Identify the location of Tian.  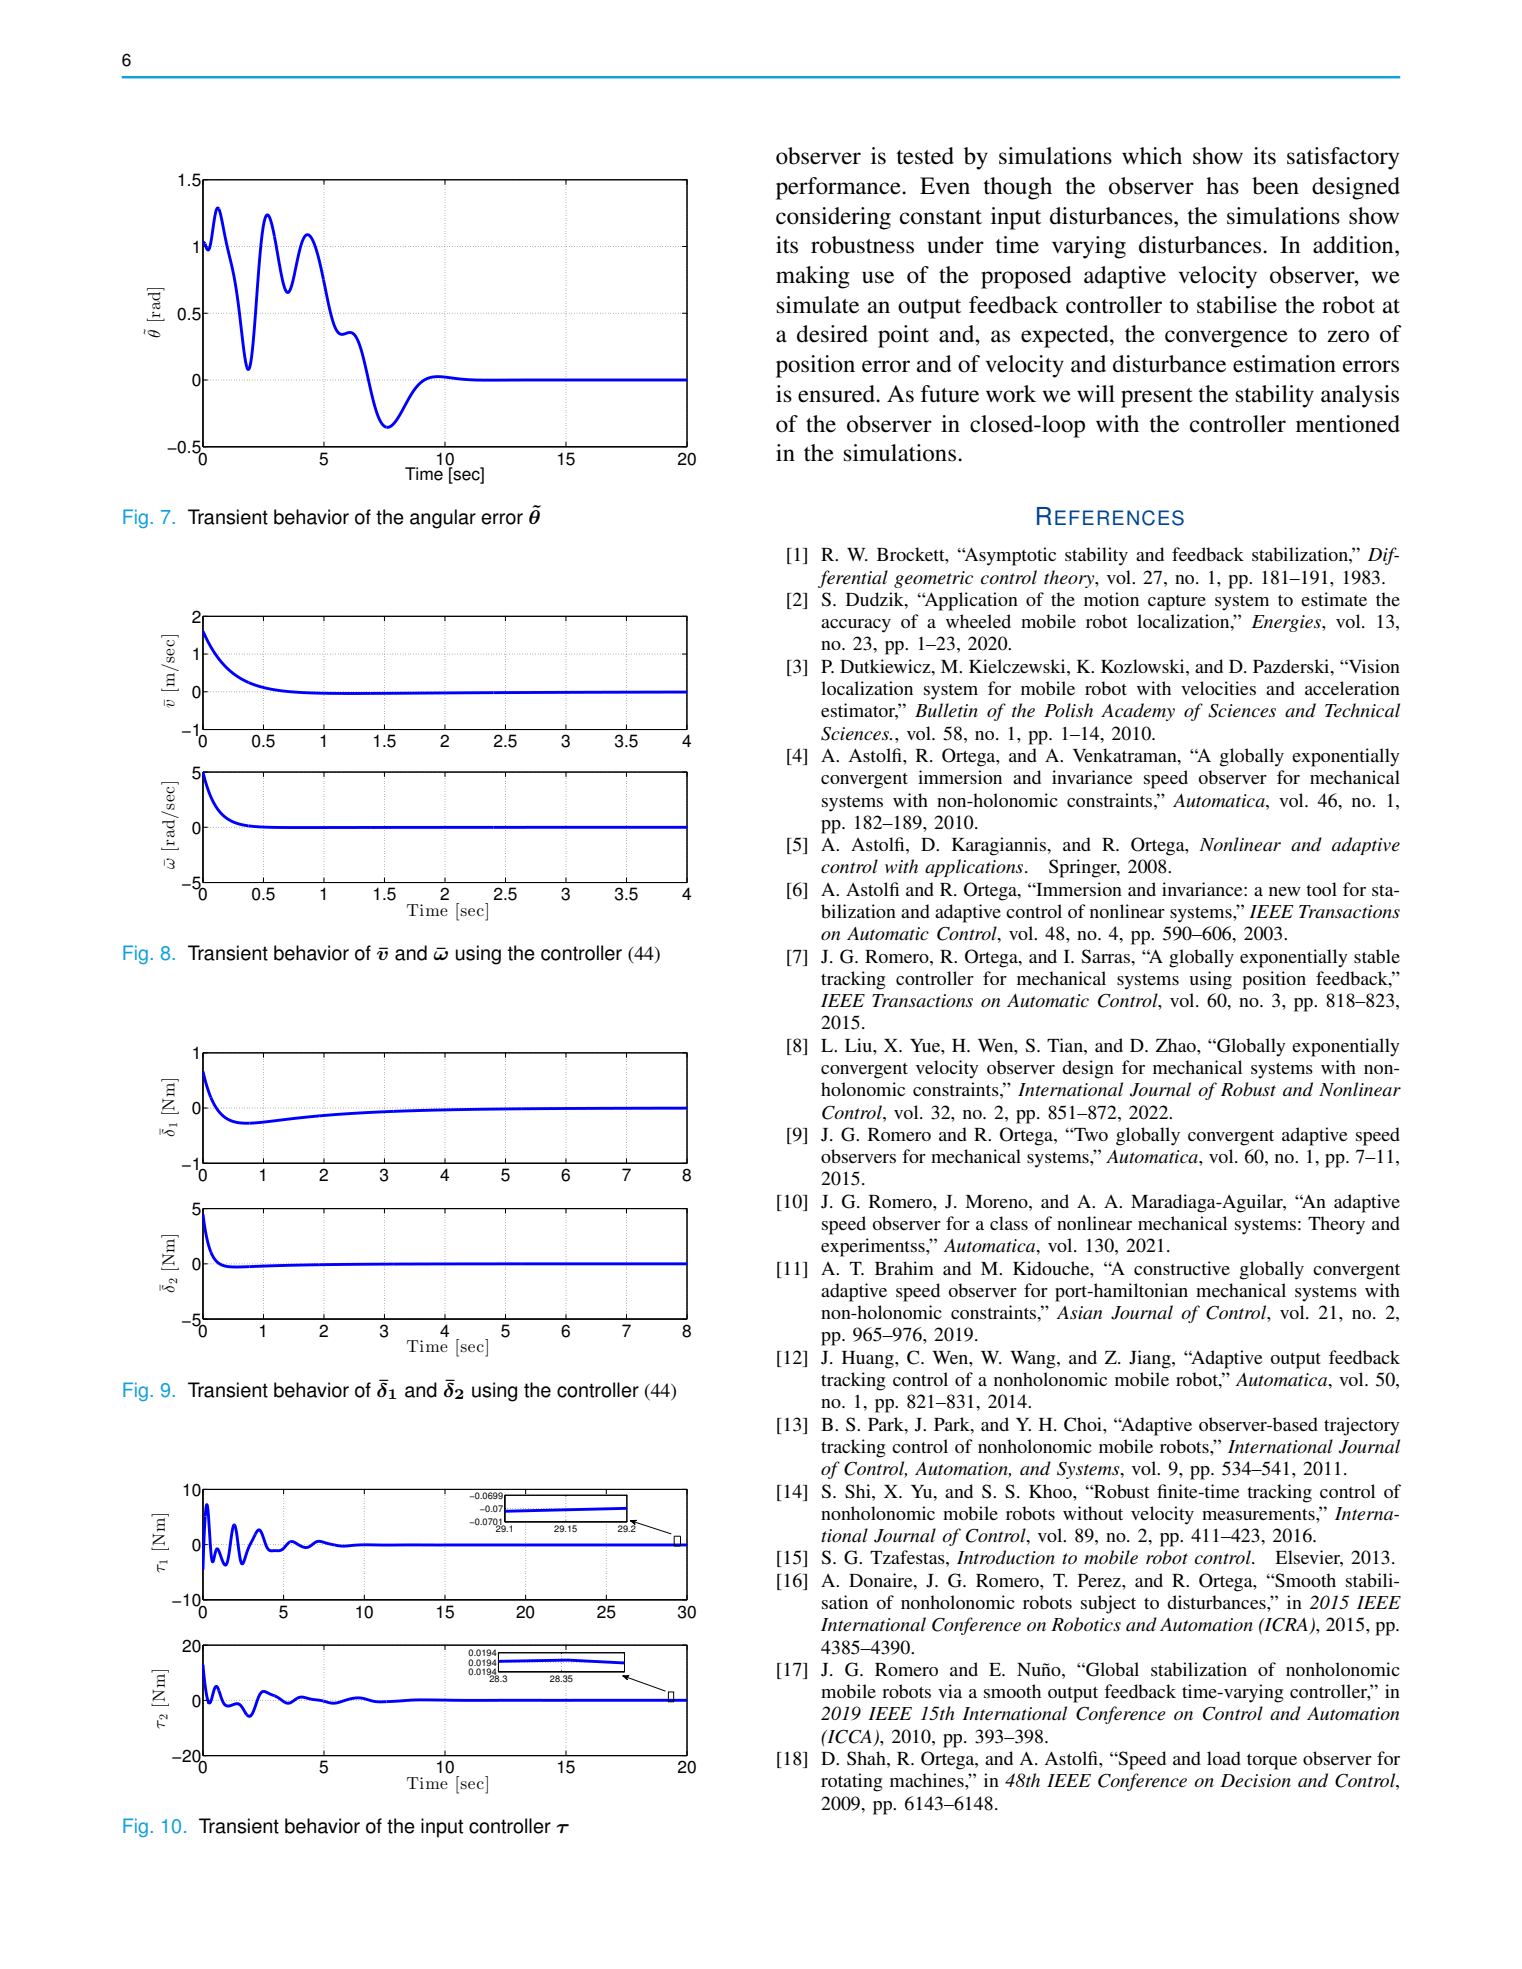
(1066, 1045).
